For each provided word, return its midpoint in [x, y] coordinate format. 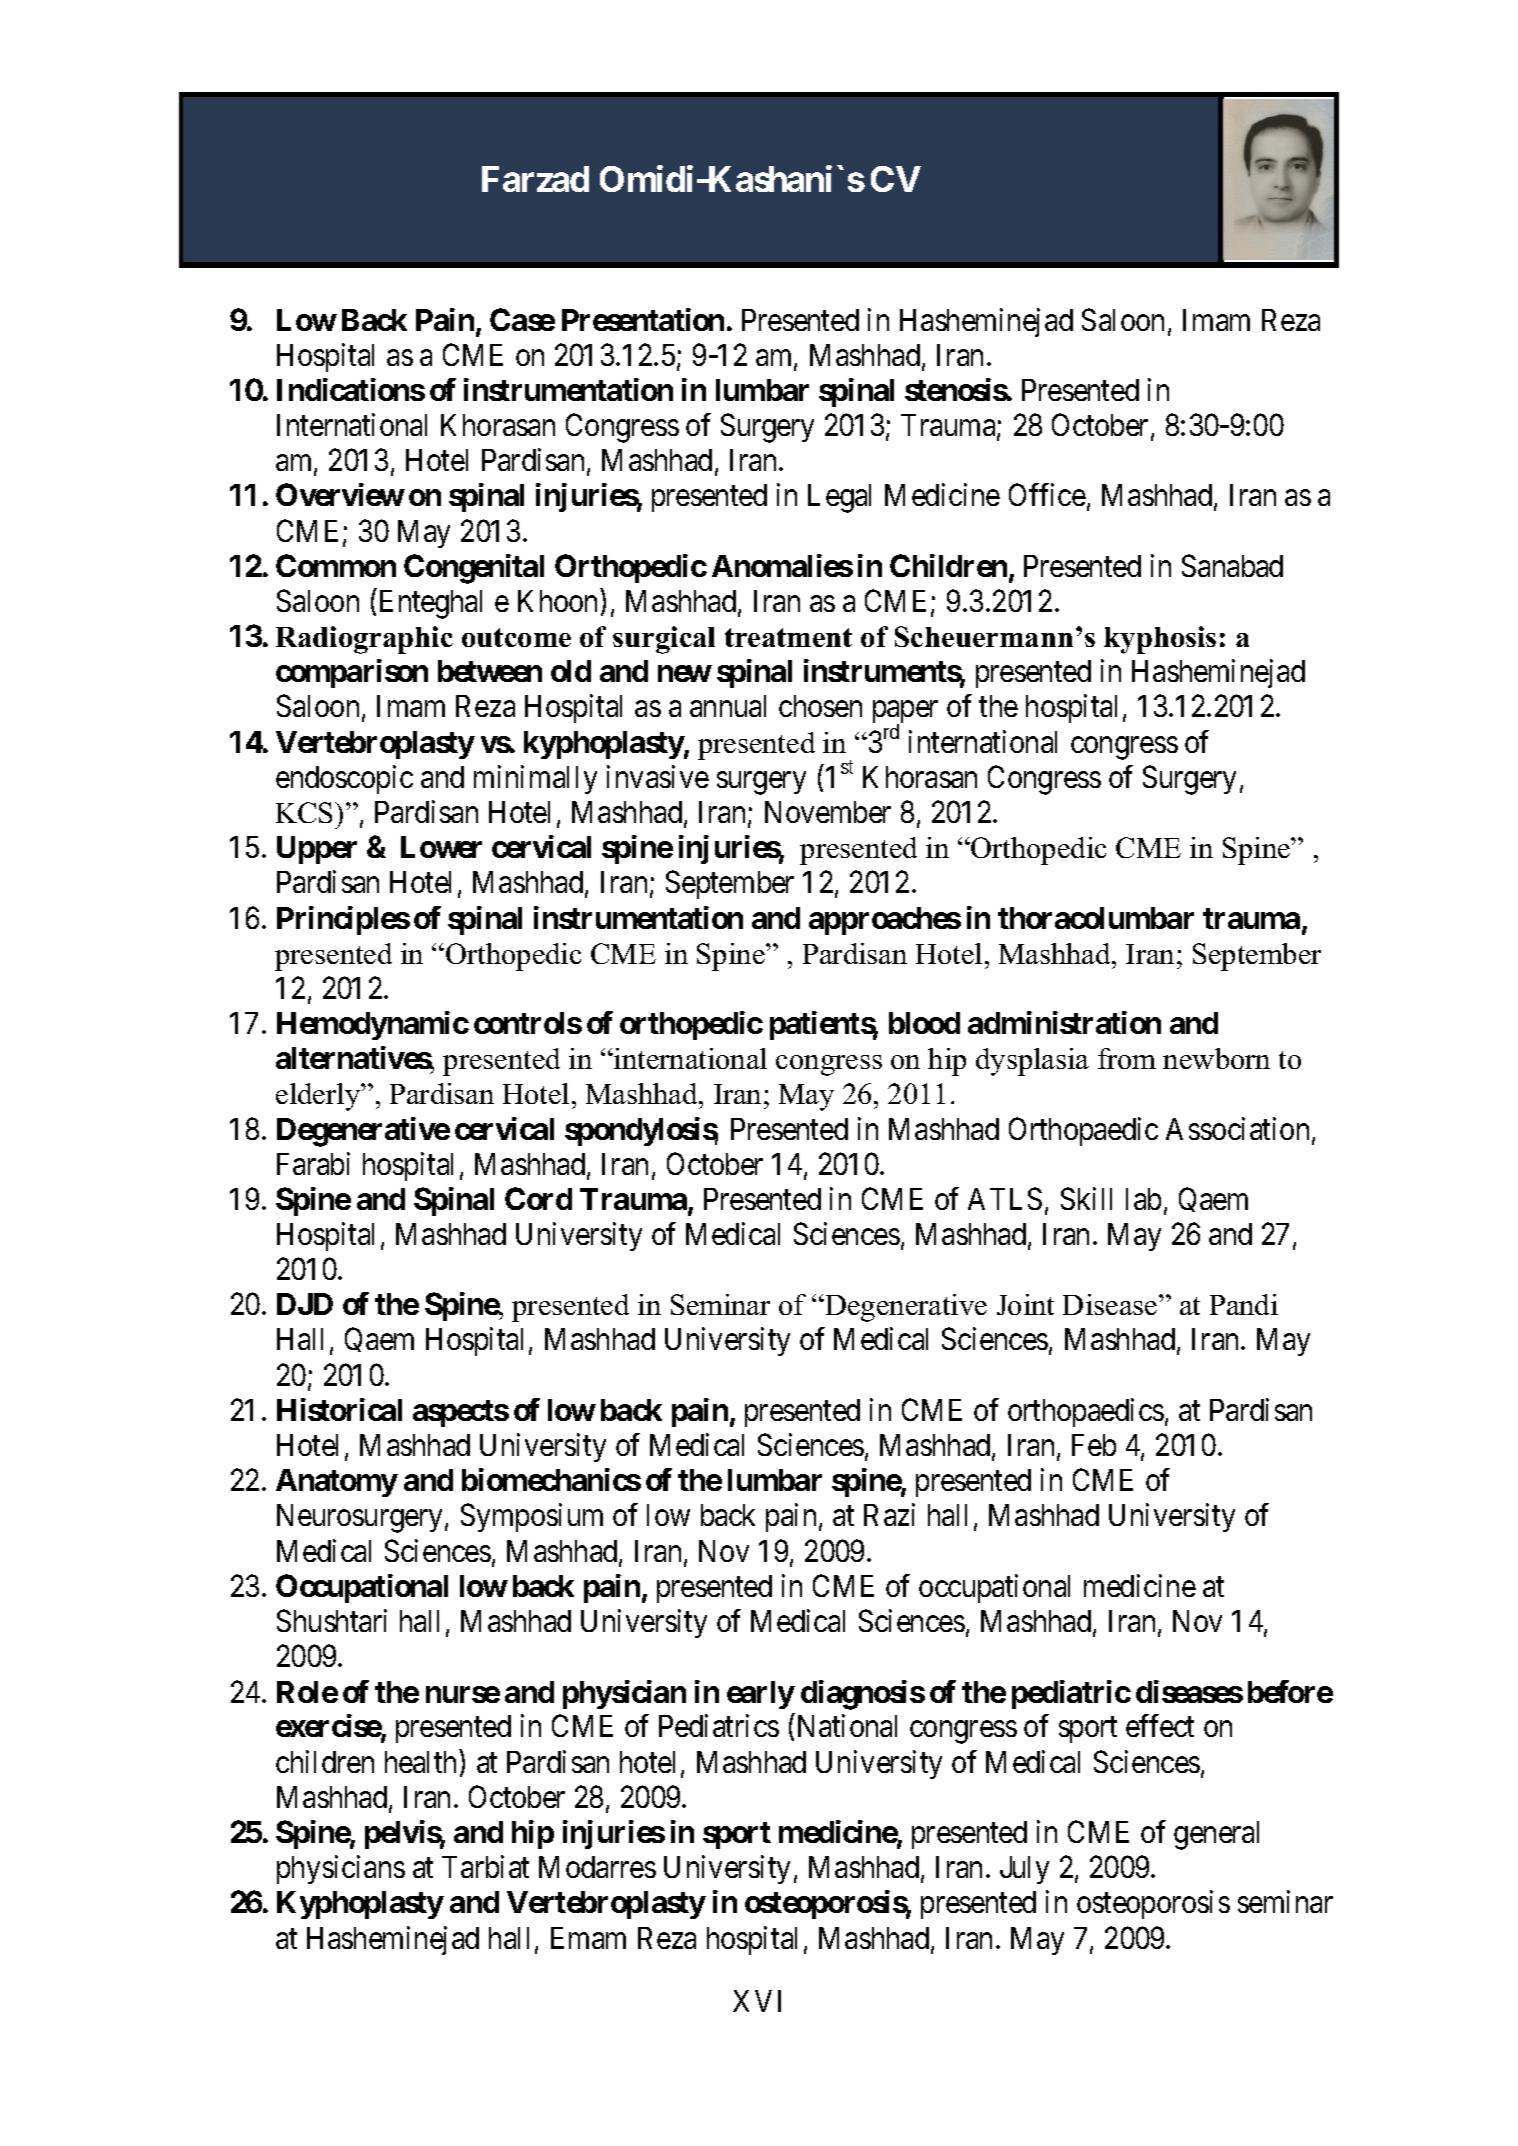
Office [1047, 495]
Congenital [474, 569]
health [420, 1762]
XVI [757, 2001]
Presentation [643, 319]
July [1024, 1870]
